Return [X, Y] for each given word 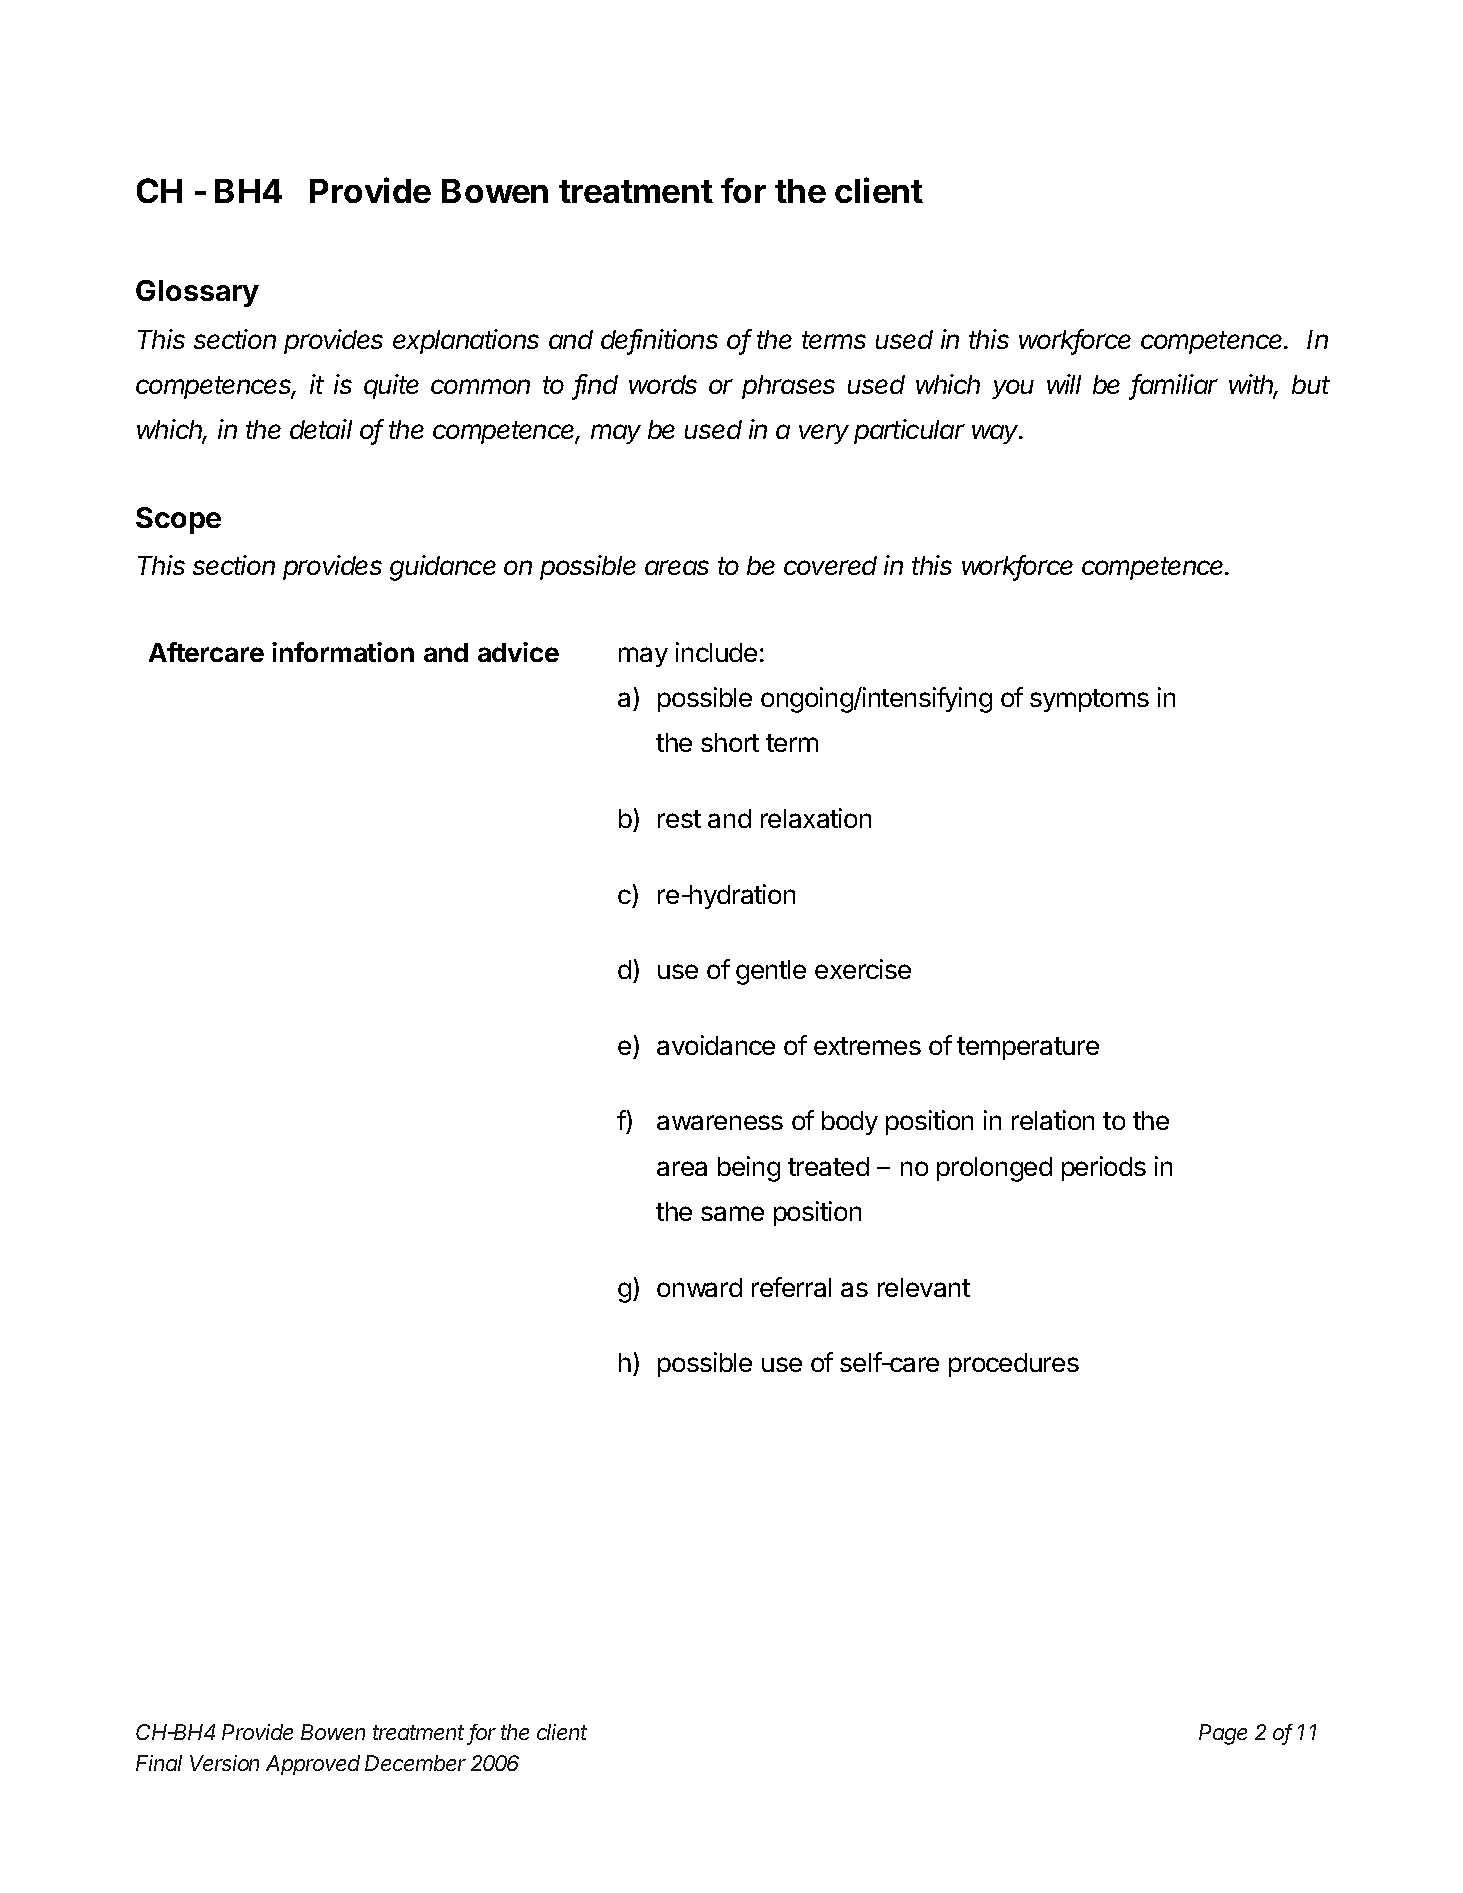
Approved [313, 1765]
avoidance [716, 1045]
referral [791, 1287]
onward [699, 1287]
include [716, 652]
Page [1223, 1734]
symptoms [1089, 700]
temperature [1028, 1048]
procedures [1014, 1365]
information [343, 652]
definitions [659, 340]
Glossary [197, 293]
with [1253, 385]
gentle [771, 972]
